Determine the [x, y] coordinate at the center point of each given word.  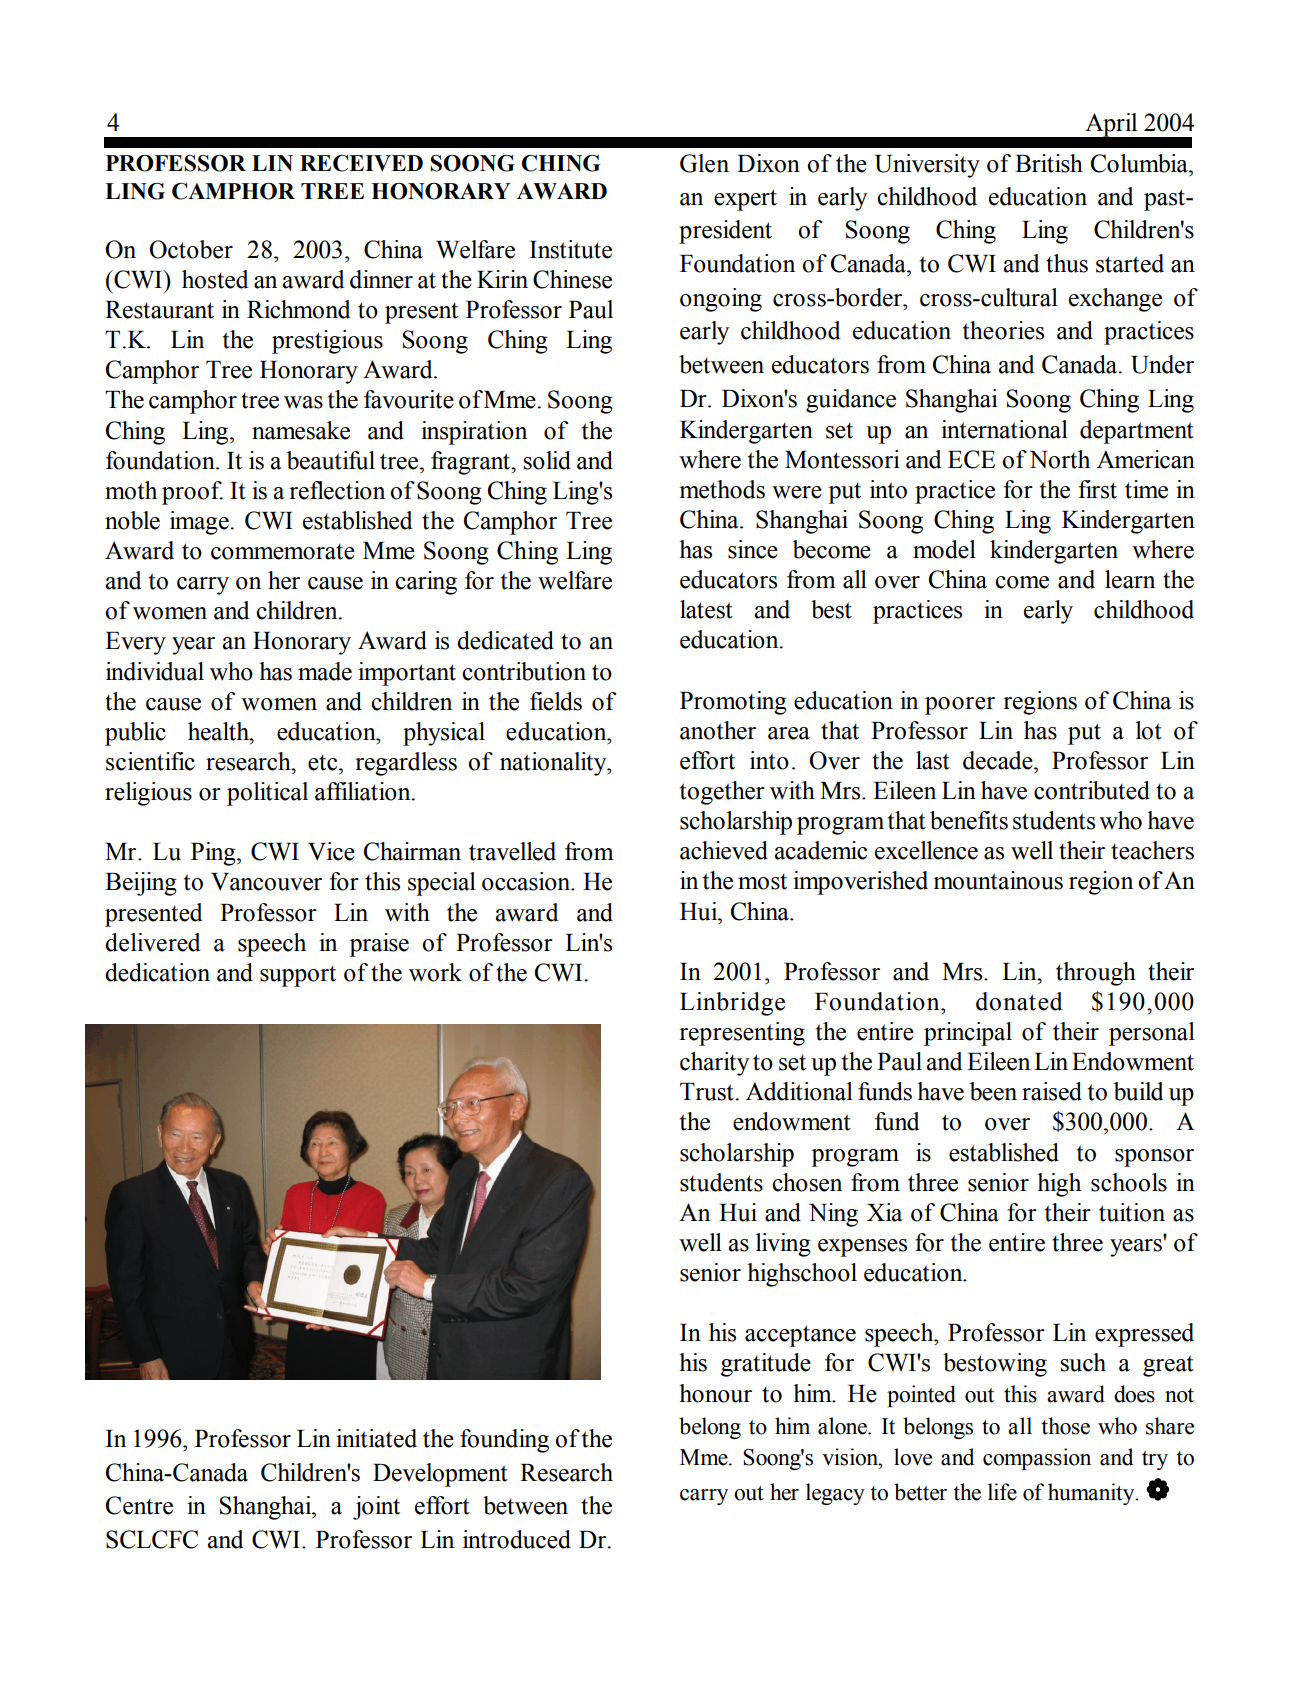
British [1049, 163]
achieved [724, 850]
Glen [704, 163]
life [1002, 1492]
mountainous [998, 880]
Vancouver [266, 882]
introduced [517, 1539]
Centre [139, 1505]
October [191, 249]
